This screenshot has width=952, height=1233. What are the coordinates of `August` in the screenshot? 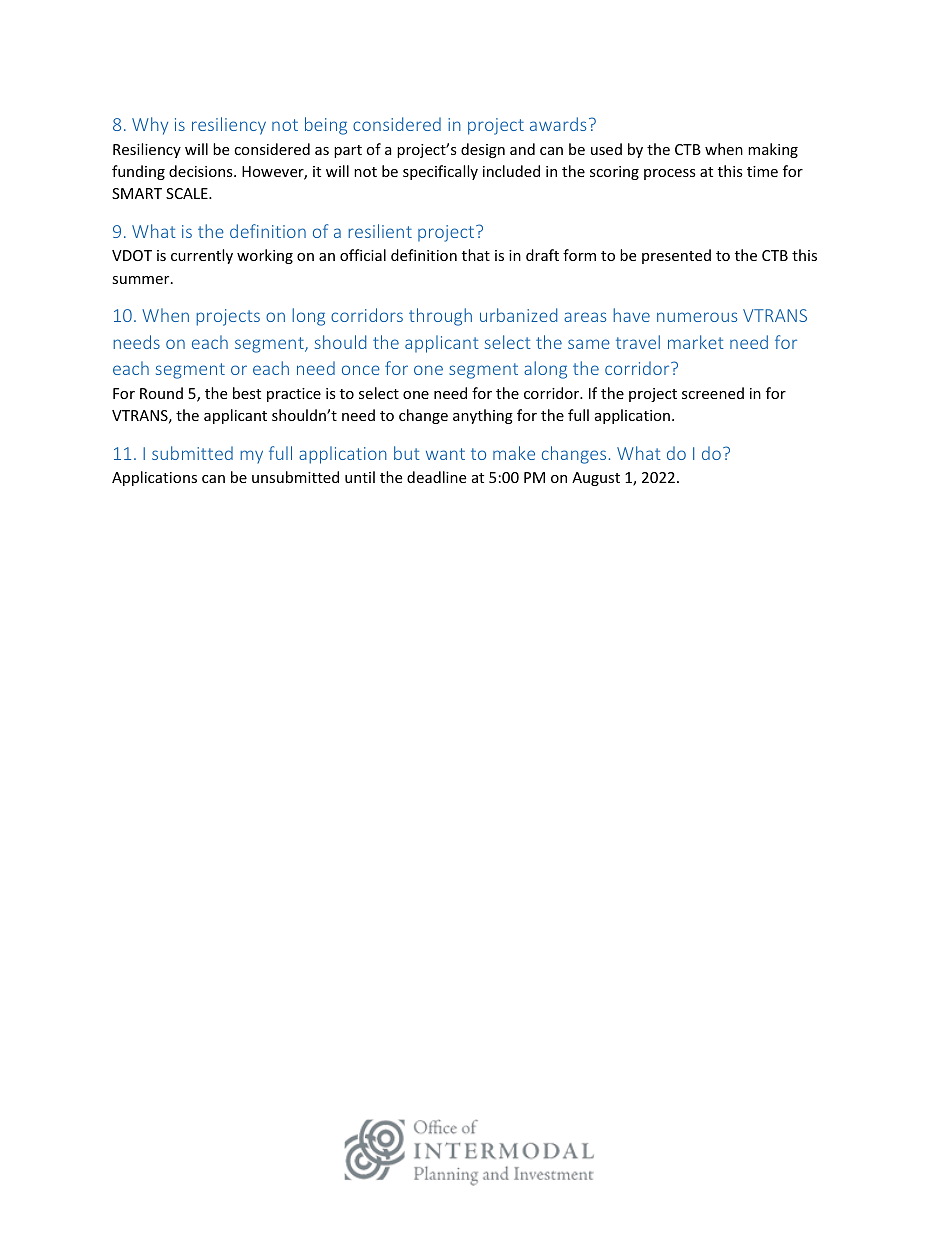 It's located at (596, 479).
